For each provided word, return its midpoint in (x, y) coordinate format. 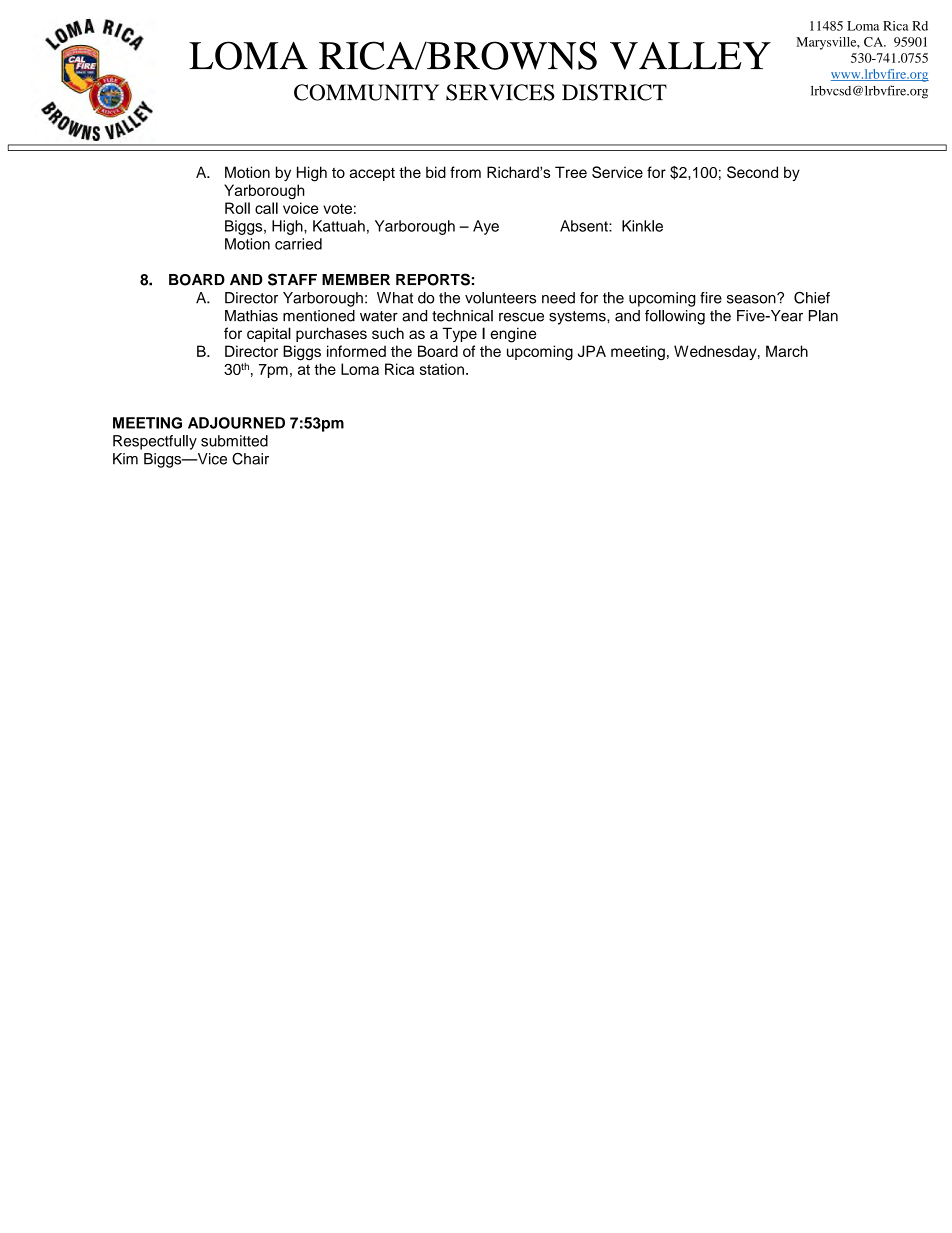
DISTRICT (614, 92)
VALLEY (690, 56)
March (787, 351)
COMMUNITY (366, 92)
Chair (250, 459)
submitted (234, 441)
